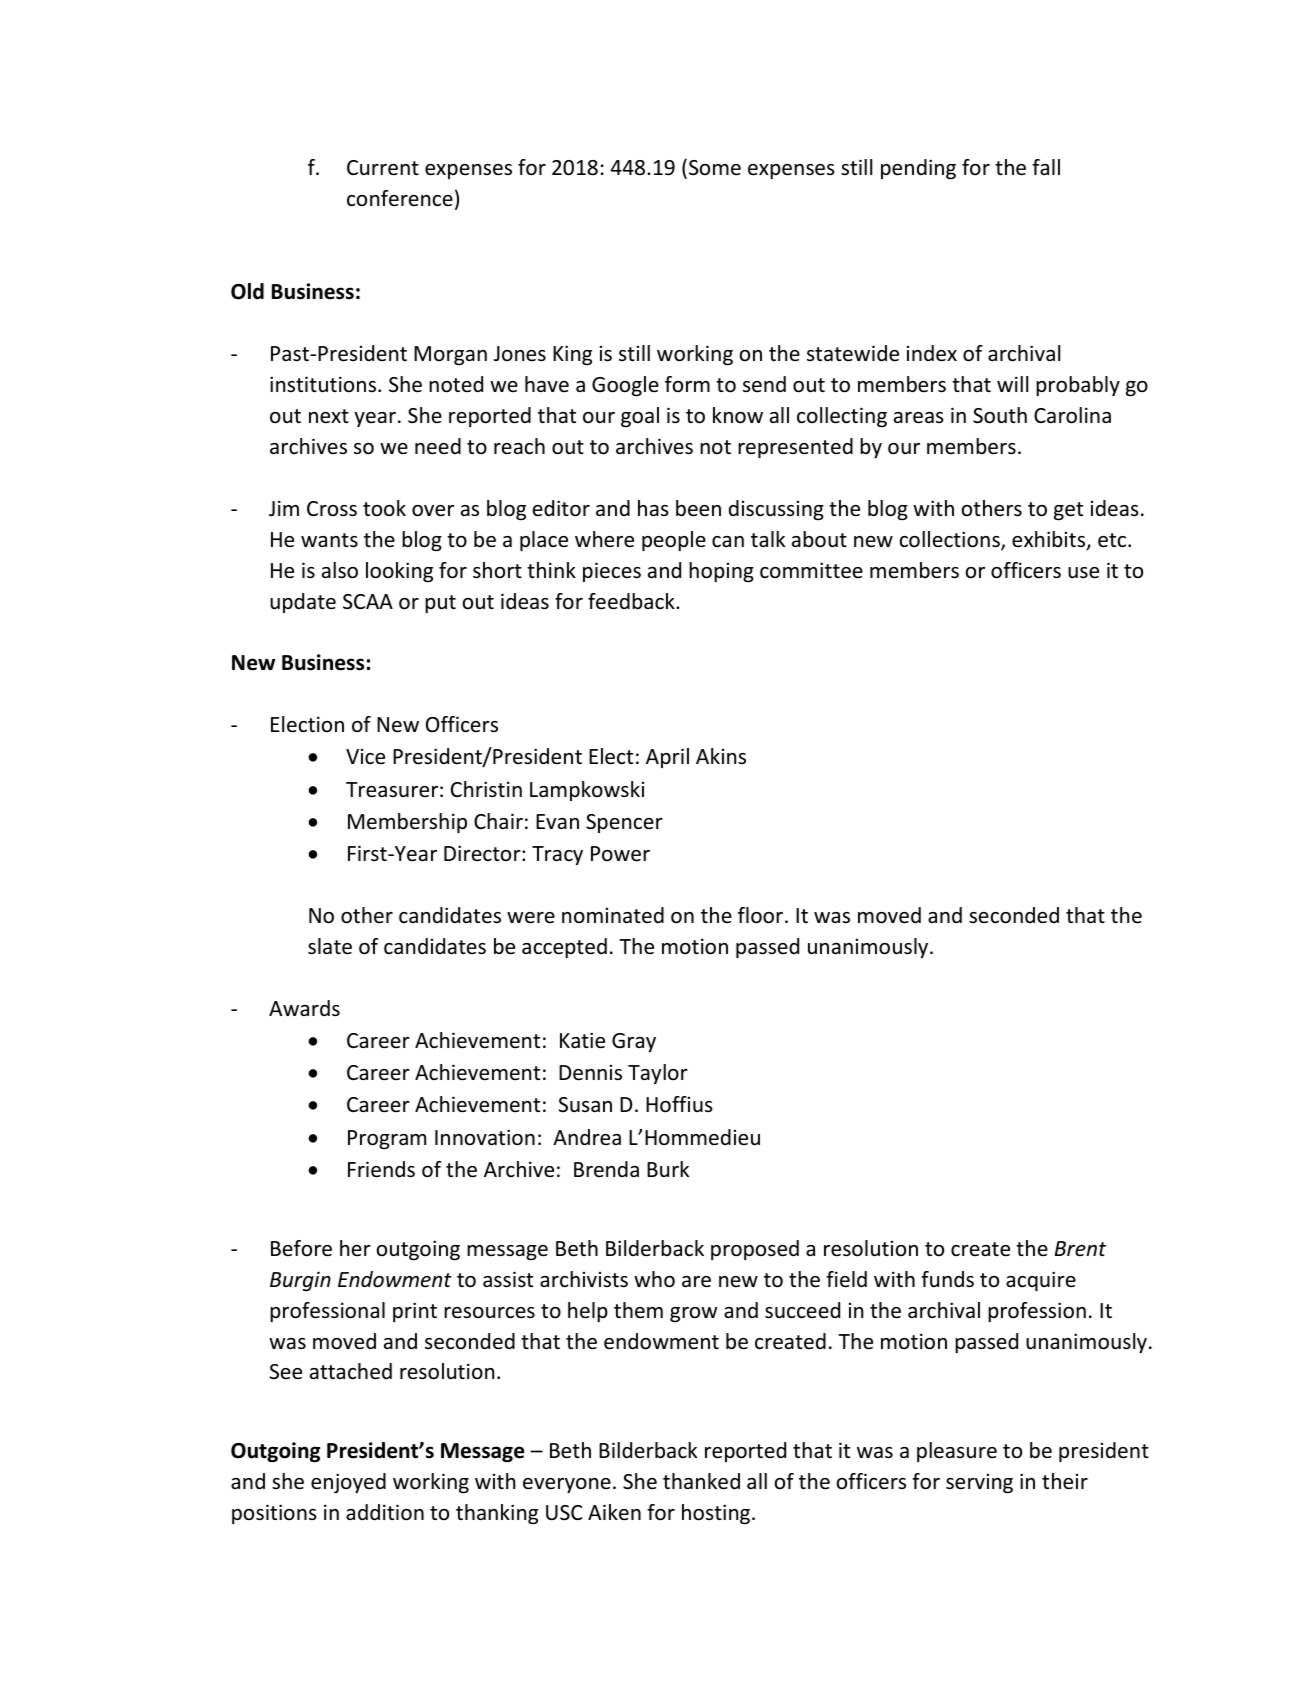 This image has width=1307, height=1691. I want to click on Some, so click(715, 168).
